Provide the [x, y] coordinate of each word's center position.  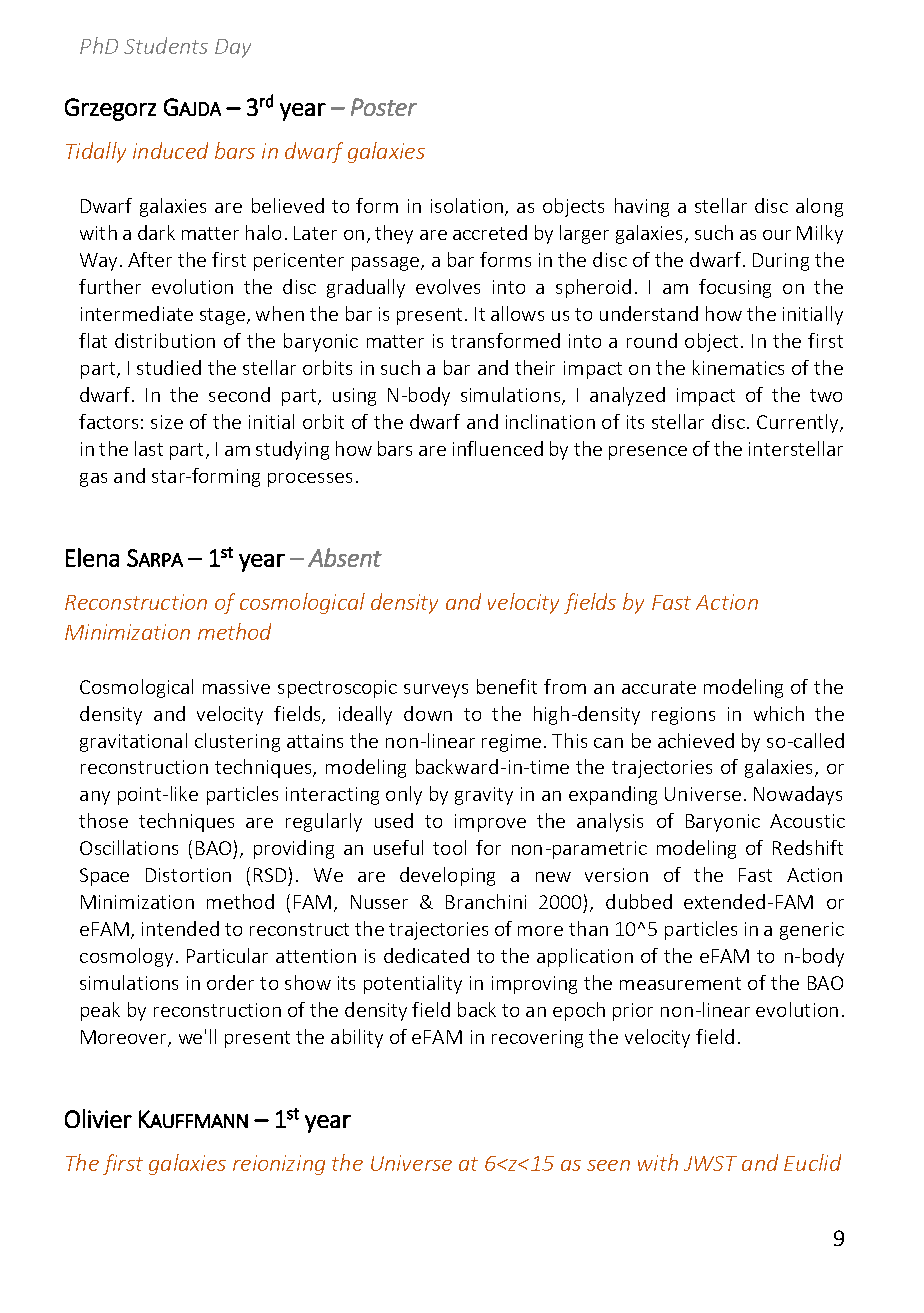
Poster [384, 107]
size [167, 422]
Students [166, 45]
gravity [484, 796]
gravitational [133, 742]
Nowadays [798, 795]
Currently [799, 423]
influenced [498, 448]
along [819, 207]
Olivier [98, 1118]
